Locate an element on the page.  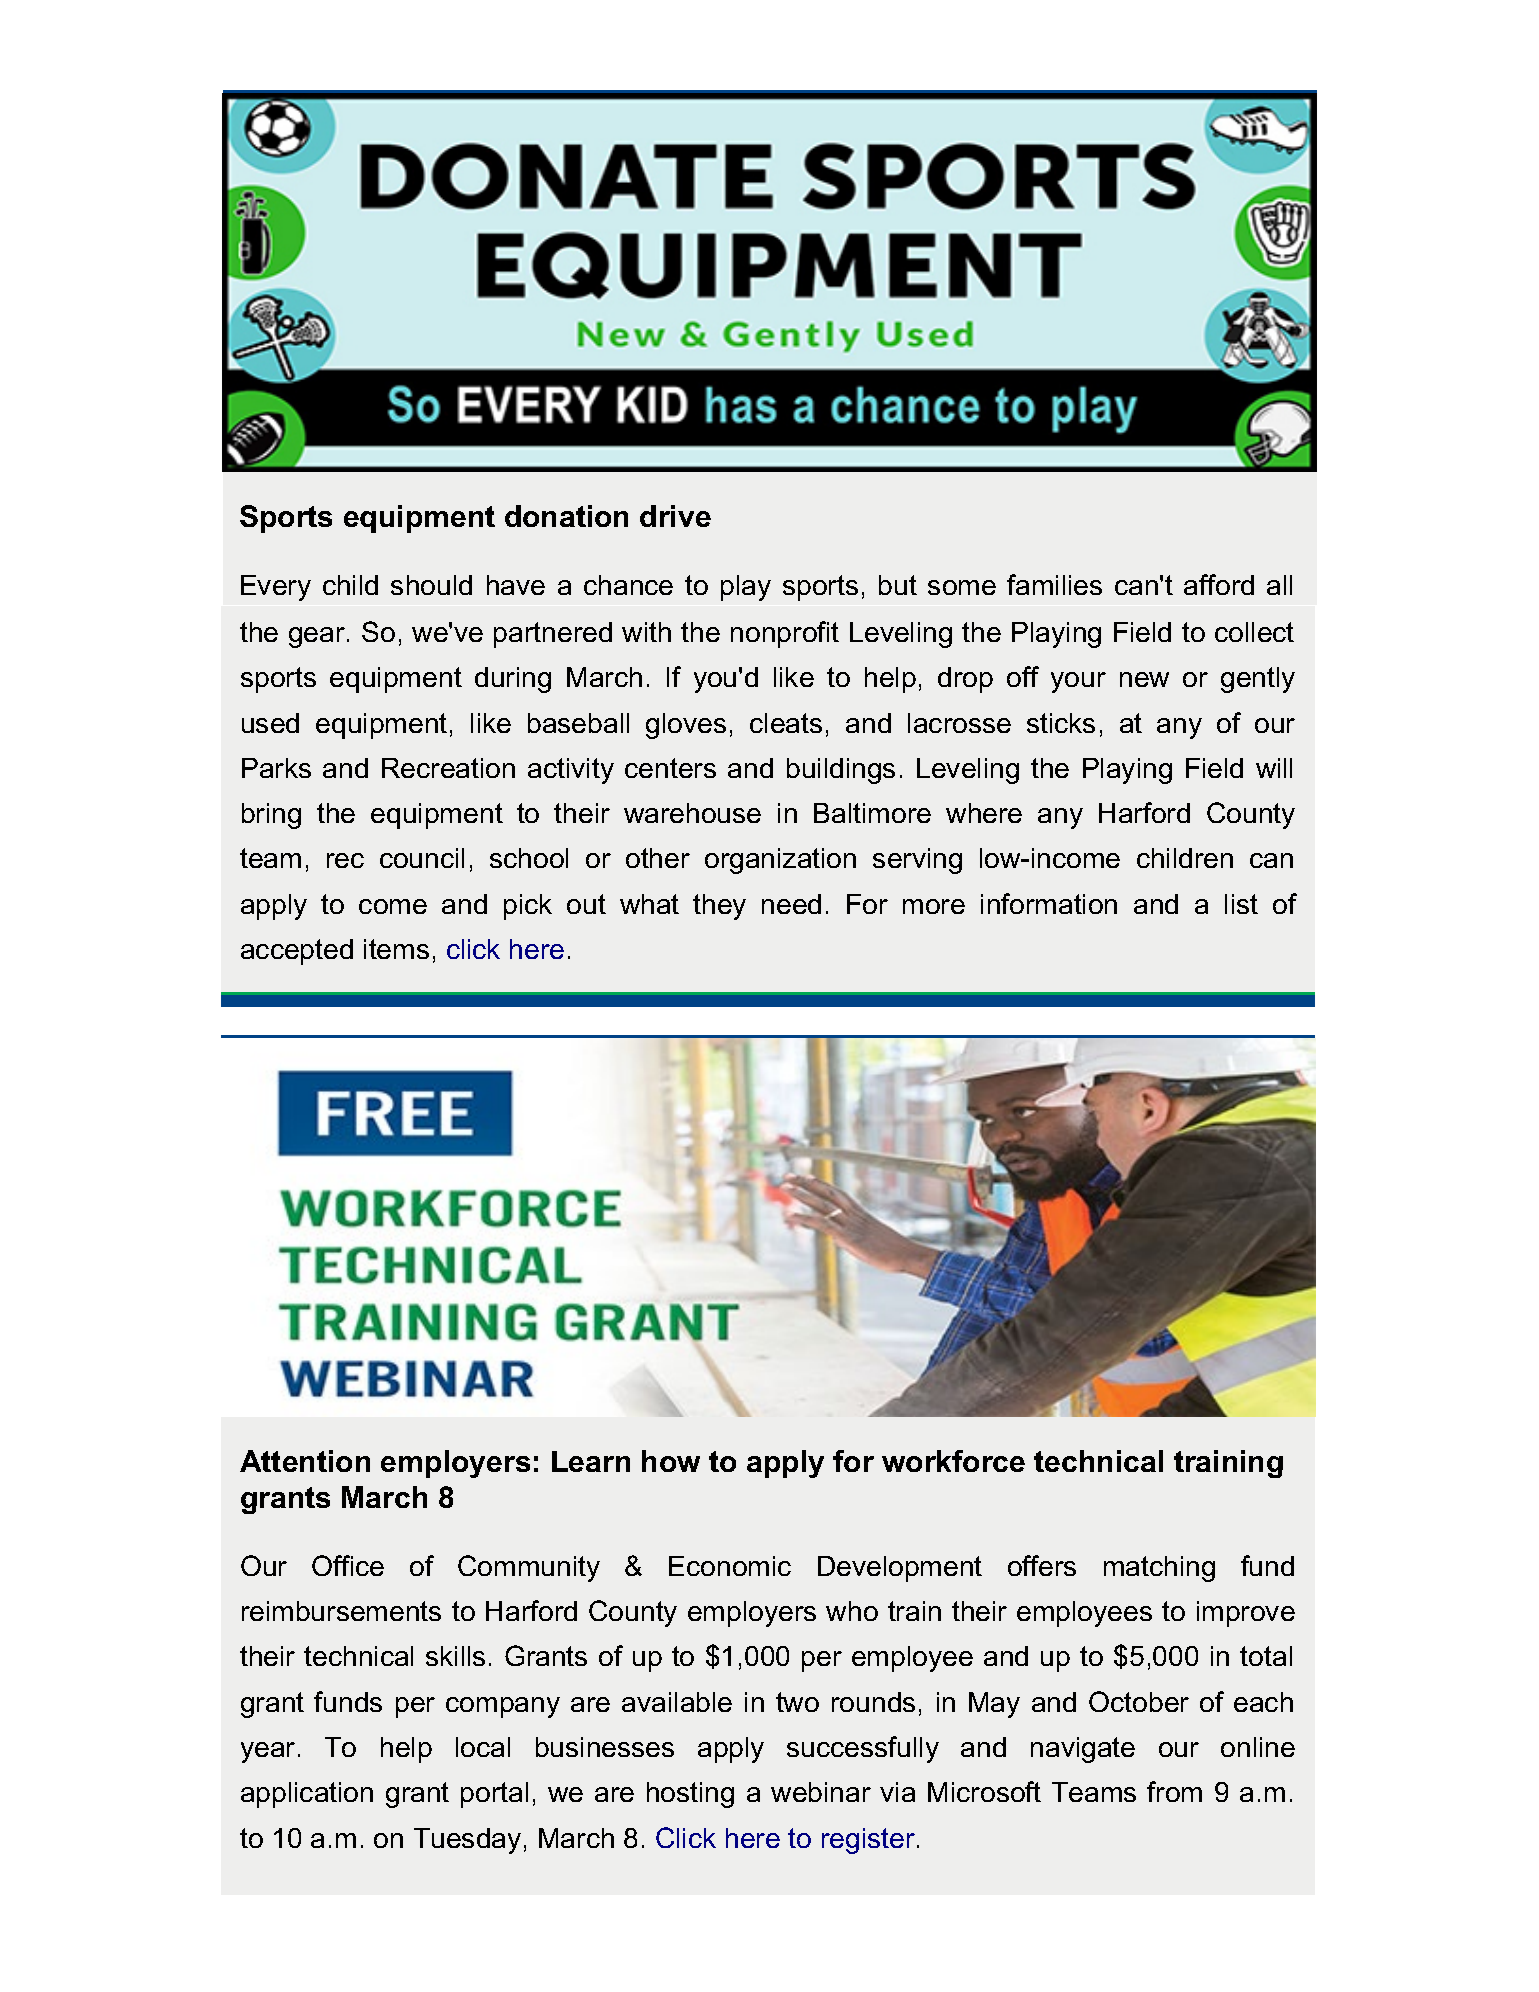
how is located at coordinates (671, 1461).
